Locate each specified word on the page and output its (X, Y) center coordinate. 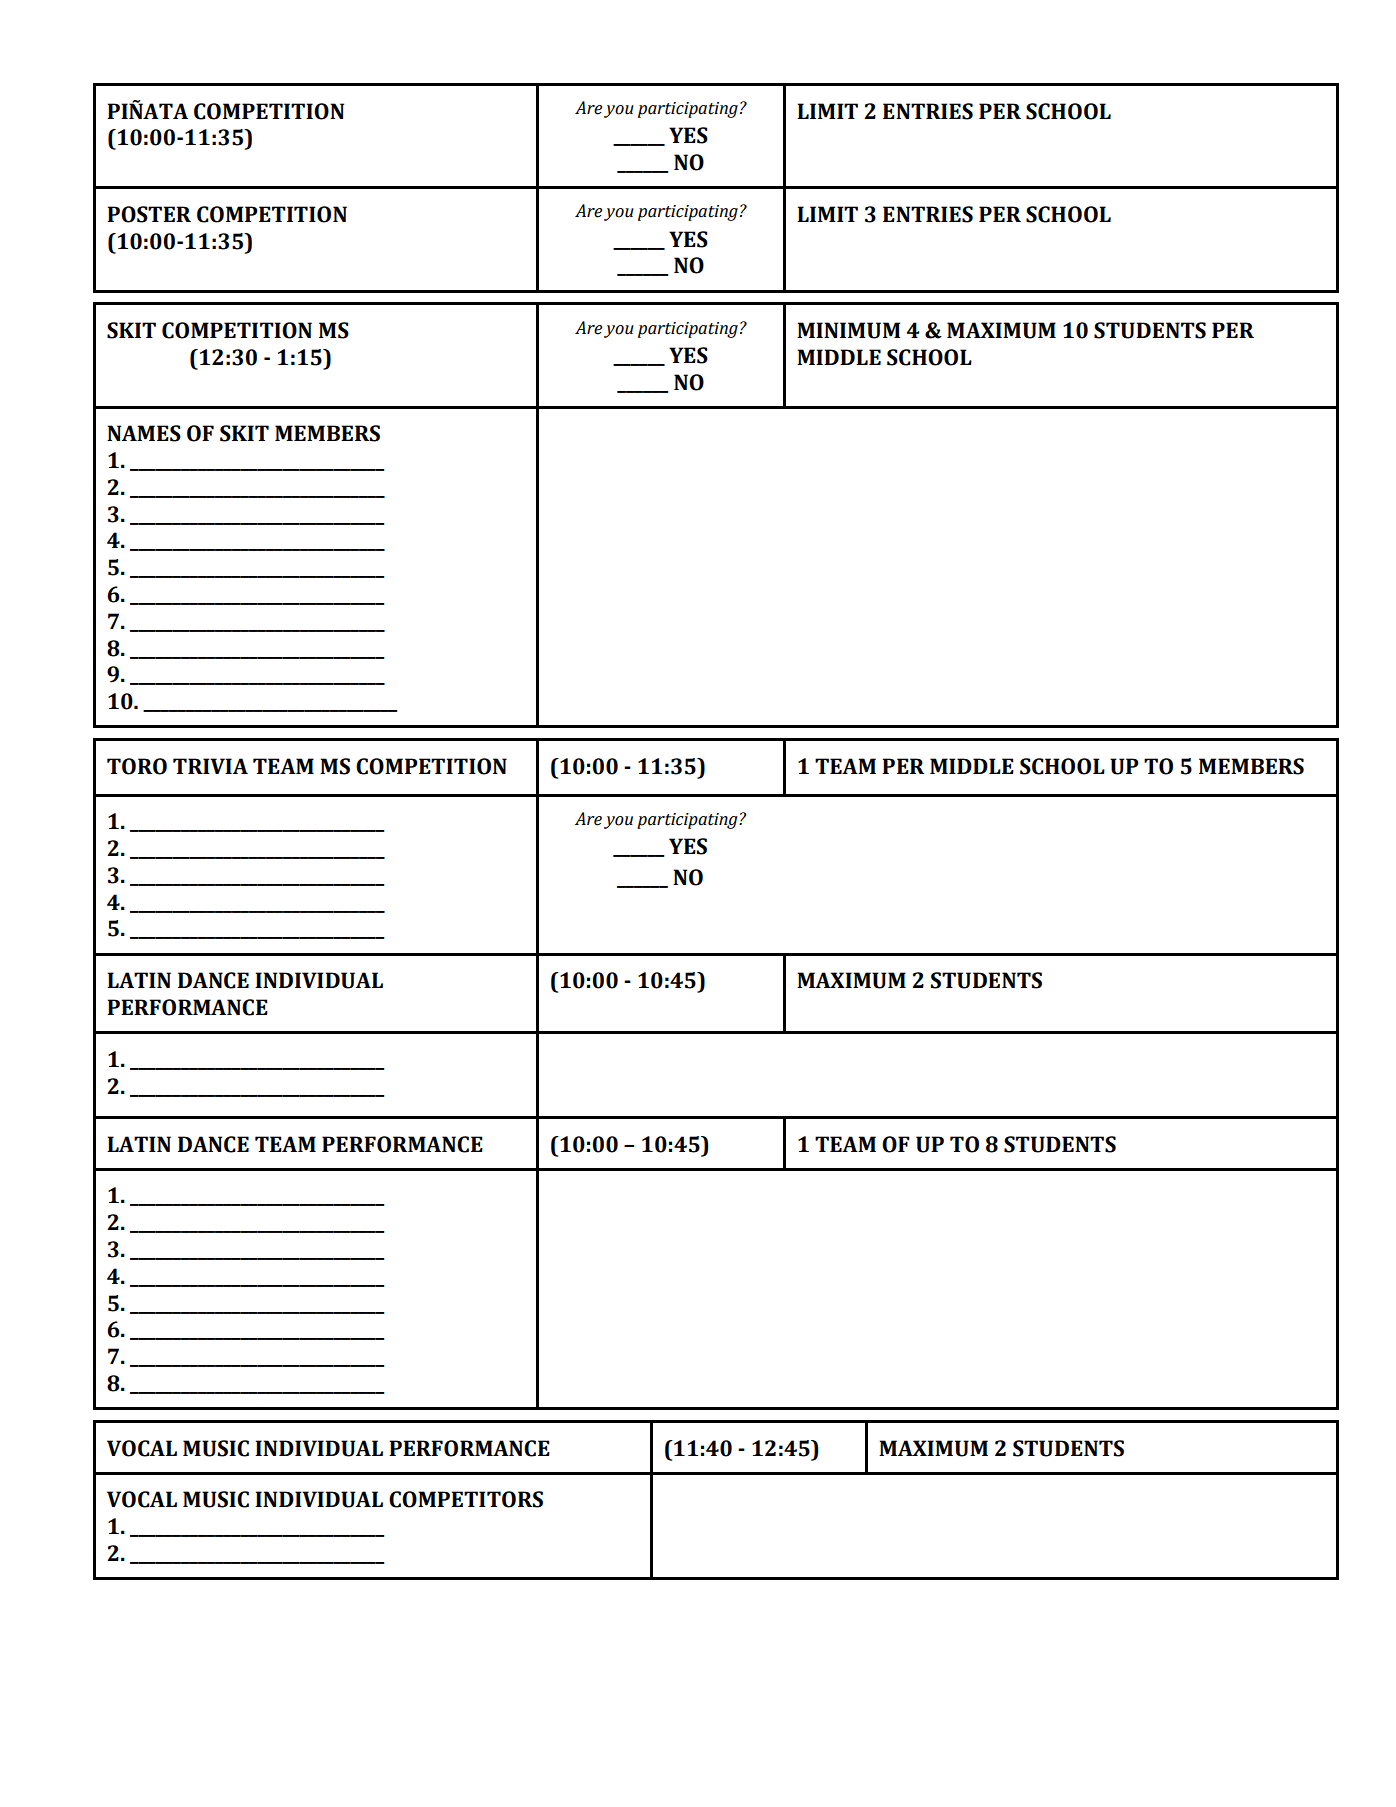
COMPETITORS (466, 1499)
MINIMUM (849, 330)
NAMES (144, 433)
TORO (137, 766)
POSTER (149, 214)
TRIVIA (210, 766)
